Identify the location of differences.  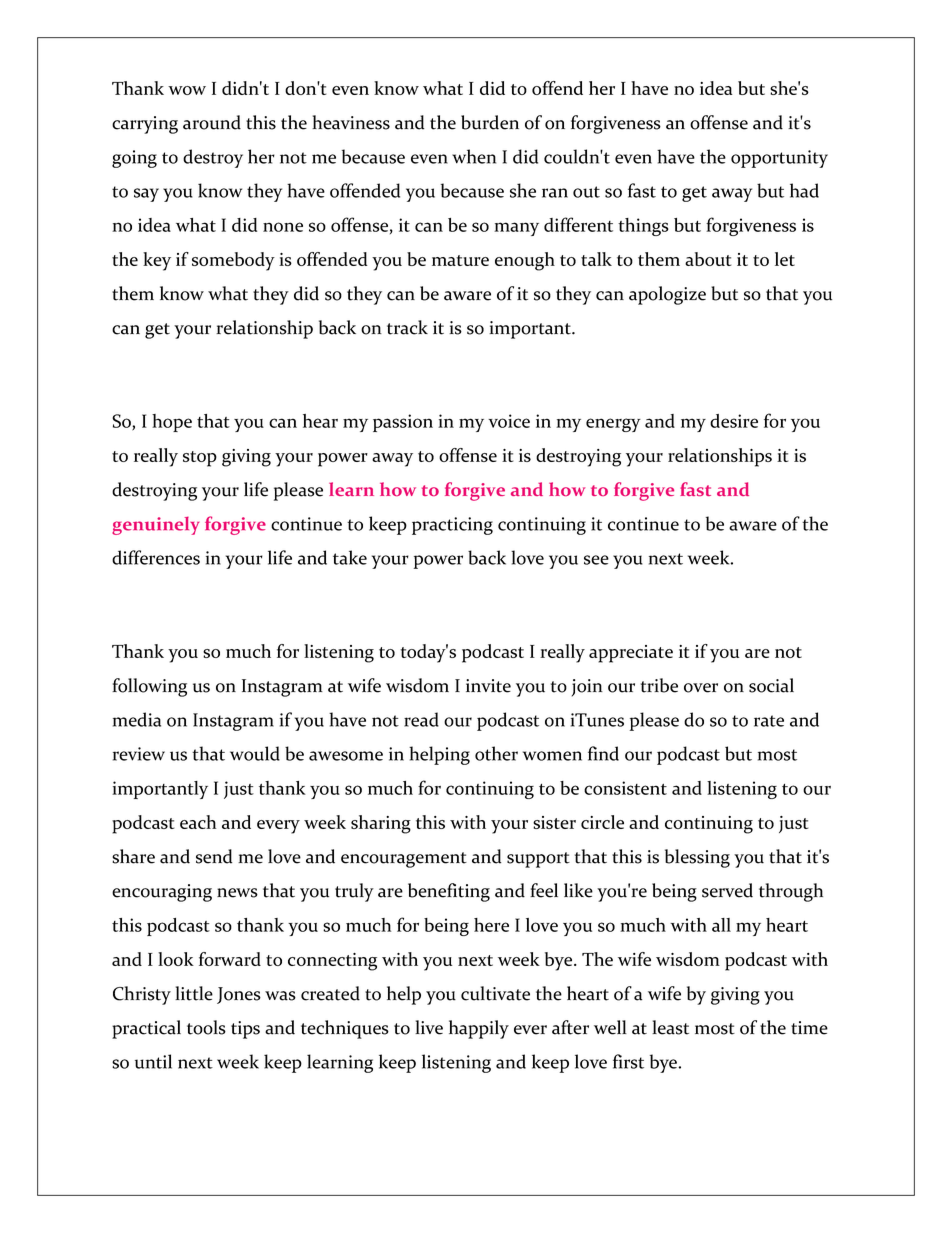
(156, 557).
